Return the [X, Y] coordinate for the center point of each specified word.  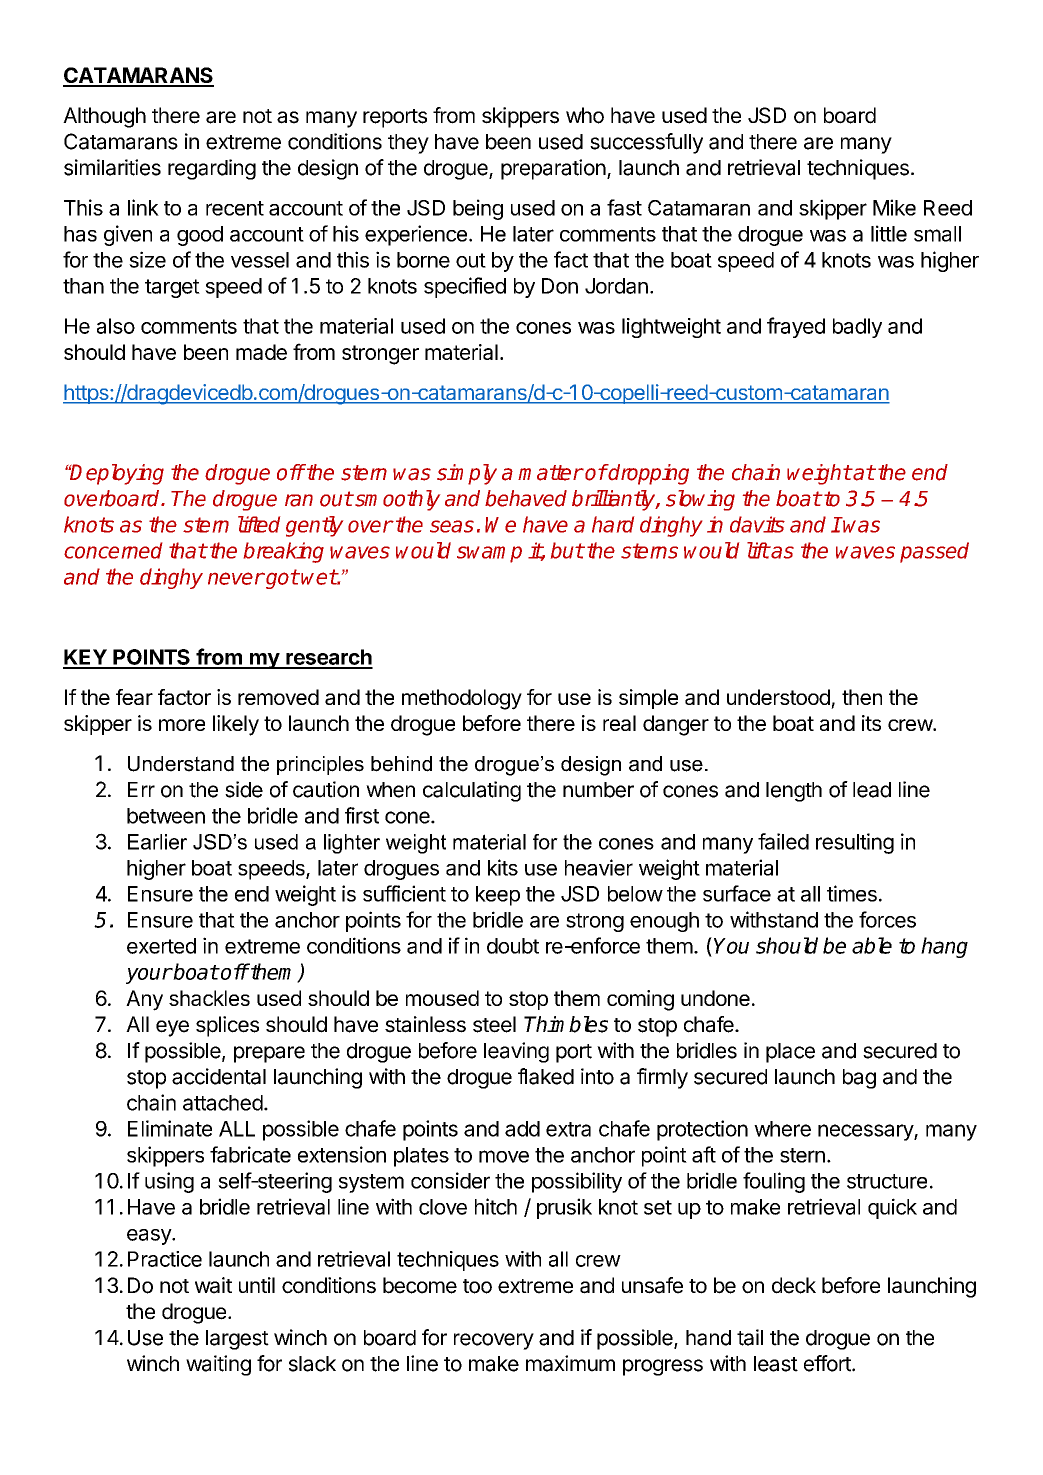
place [790, 1053]
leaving [516, 1052]
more [182, 725]
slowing [700, 500]
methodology [462, 699]
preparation [553, 169]
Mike [894, 207]
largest [237, 1340]
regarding [212, 169]
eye [172, 1028]
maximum [570, 1363]
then [862, 697]
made [261, 352]
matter [550, 473]
